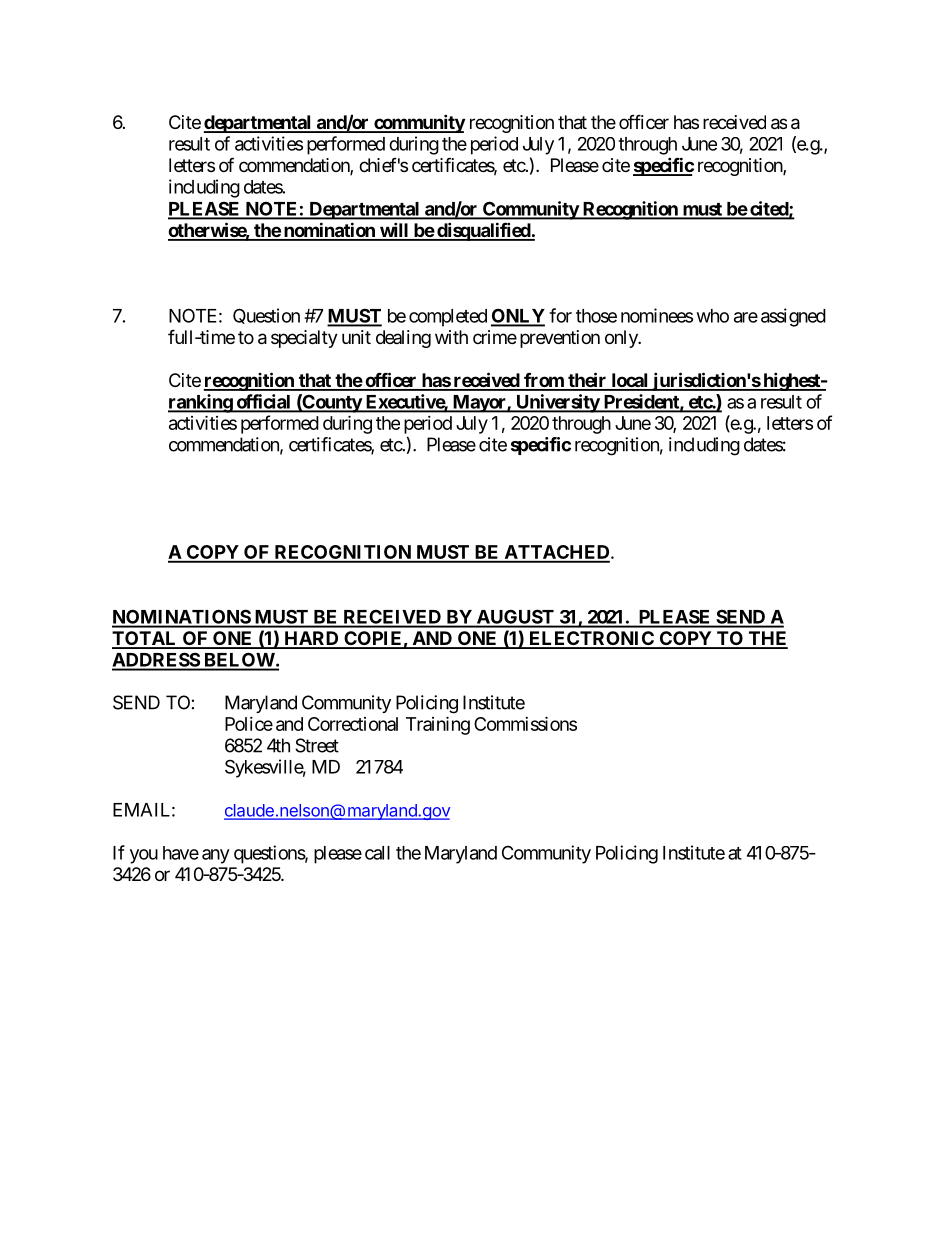 This page has height=1233, width=952. What do you see at coordinates (216, 856) in the page?
I see `any` at bounding box center [216, 856].
